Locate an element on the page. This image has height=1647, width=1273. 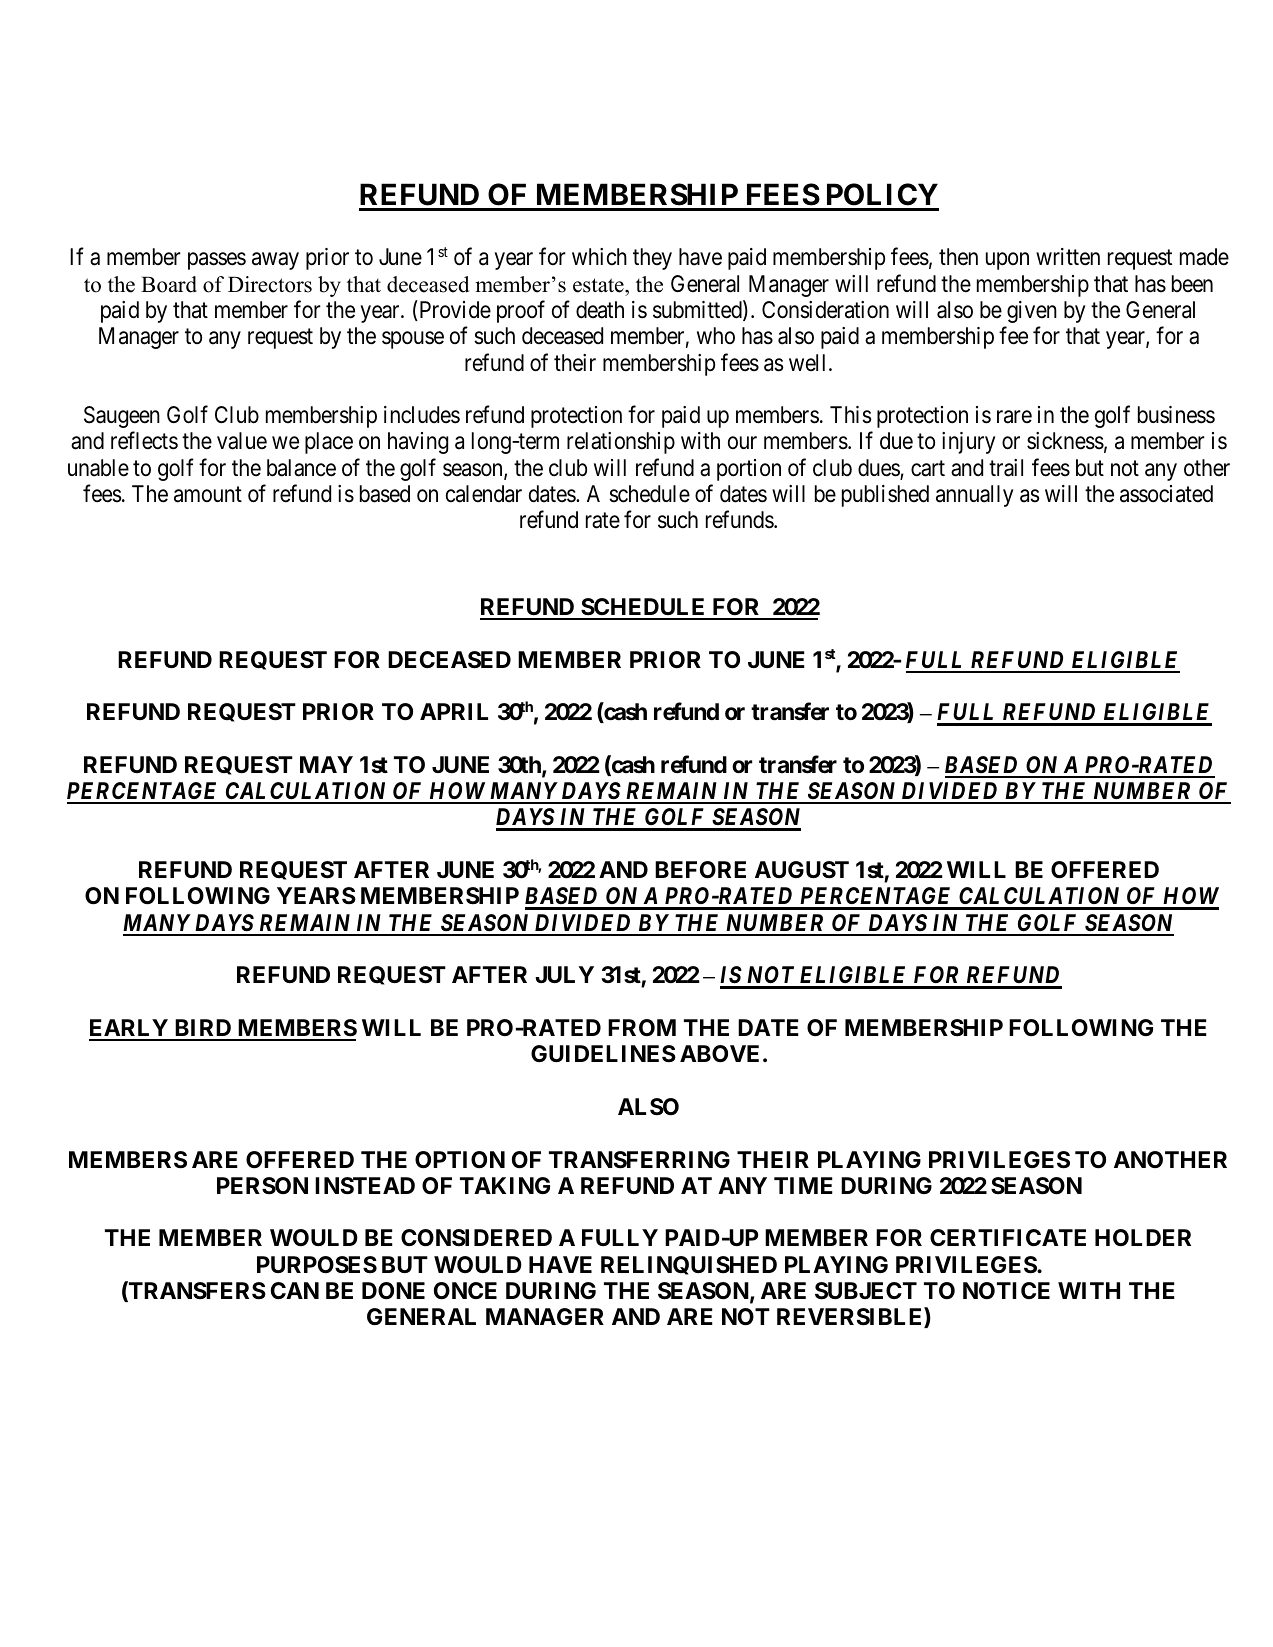
AUGUST is located at coordinates (802, 870).
